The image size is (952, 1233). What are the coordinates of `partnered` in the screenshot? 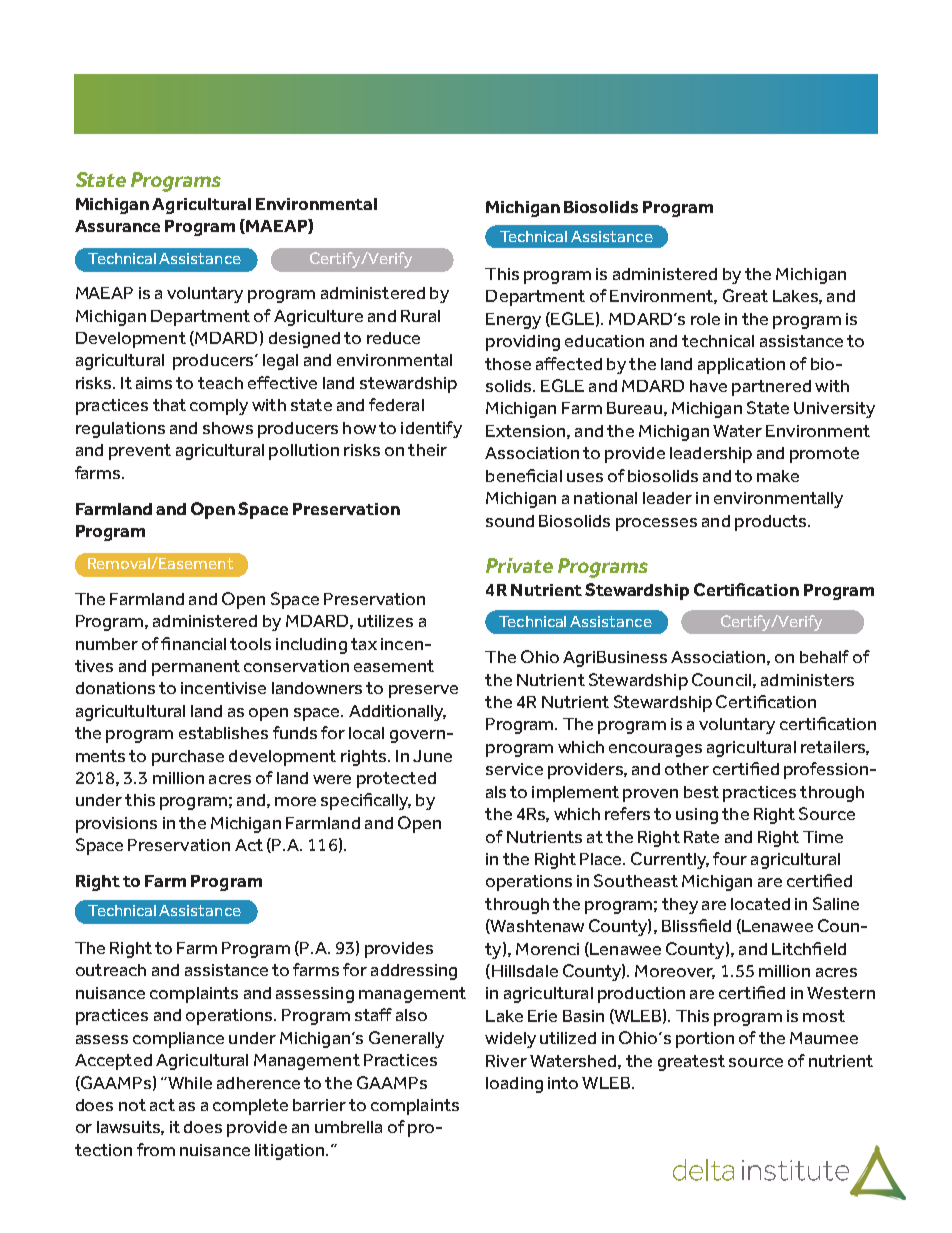 It's located at (771, 388).
